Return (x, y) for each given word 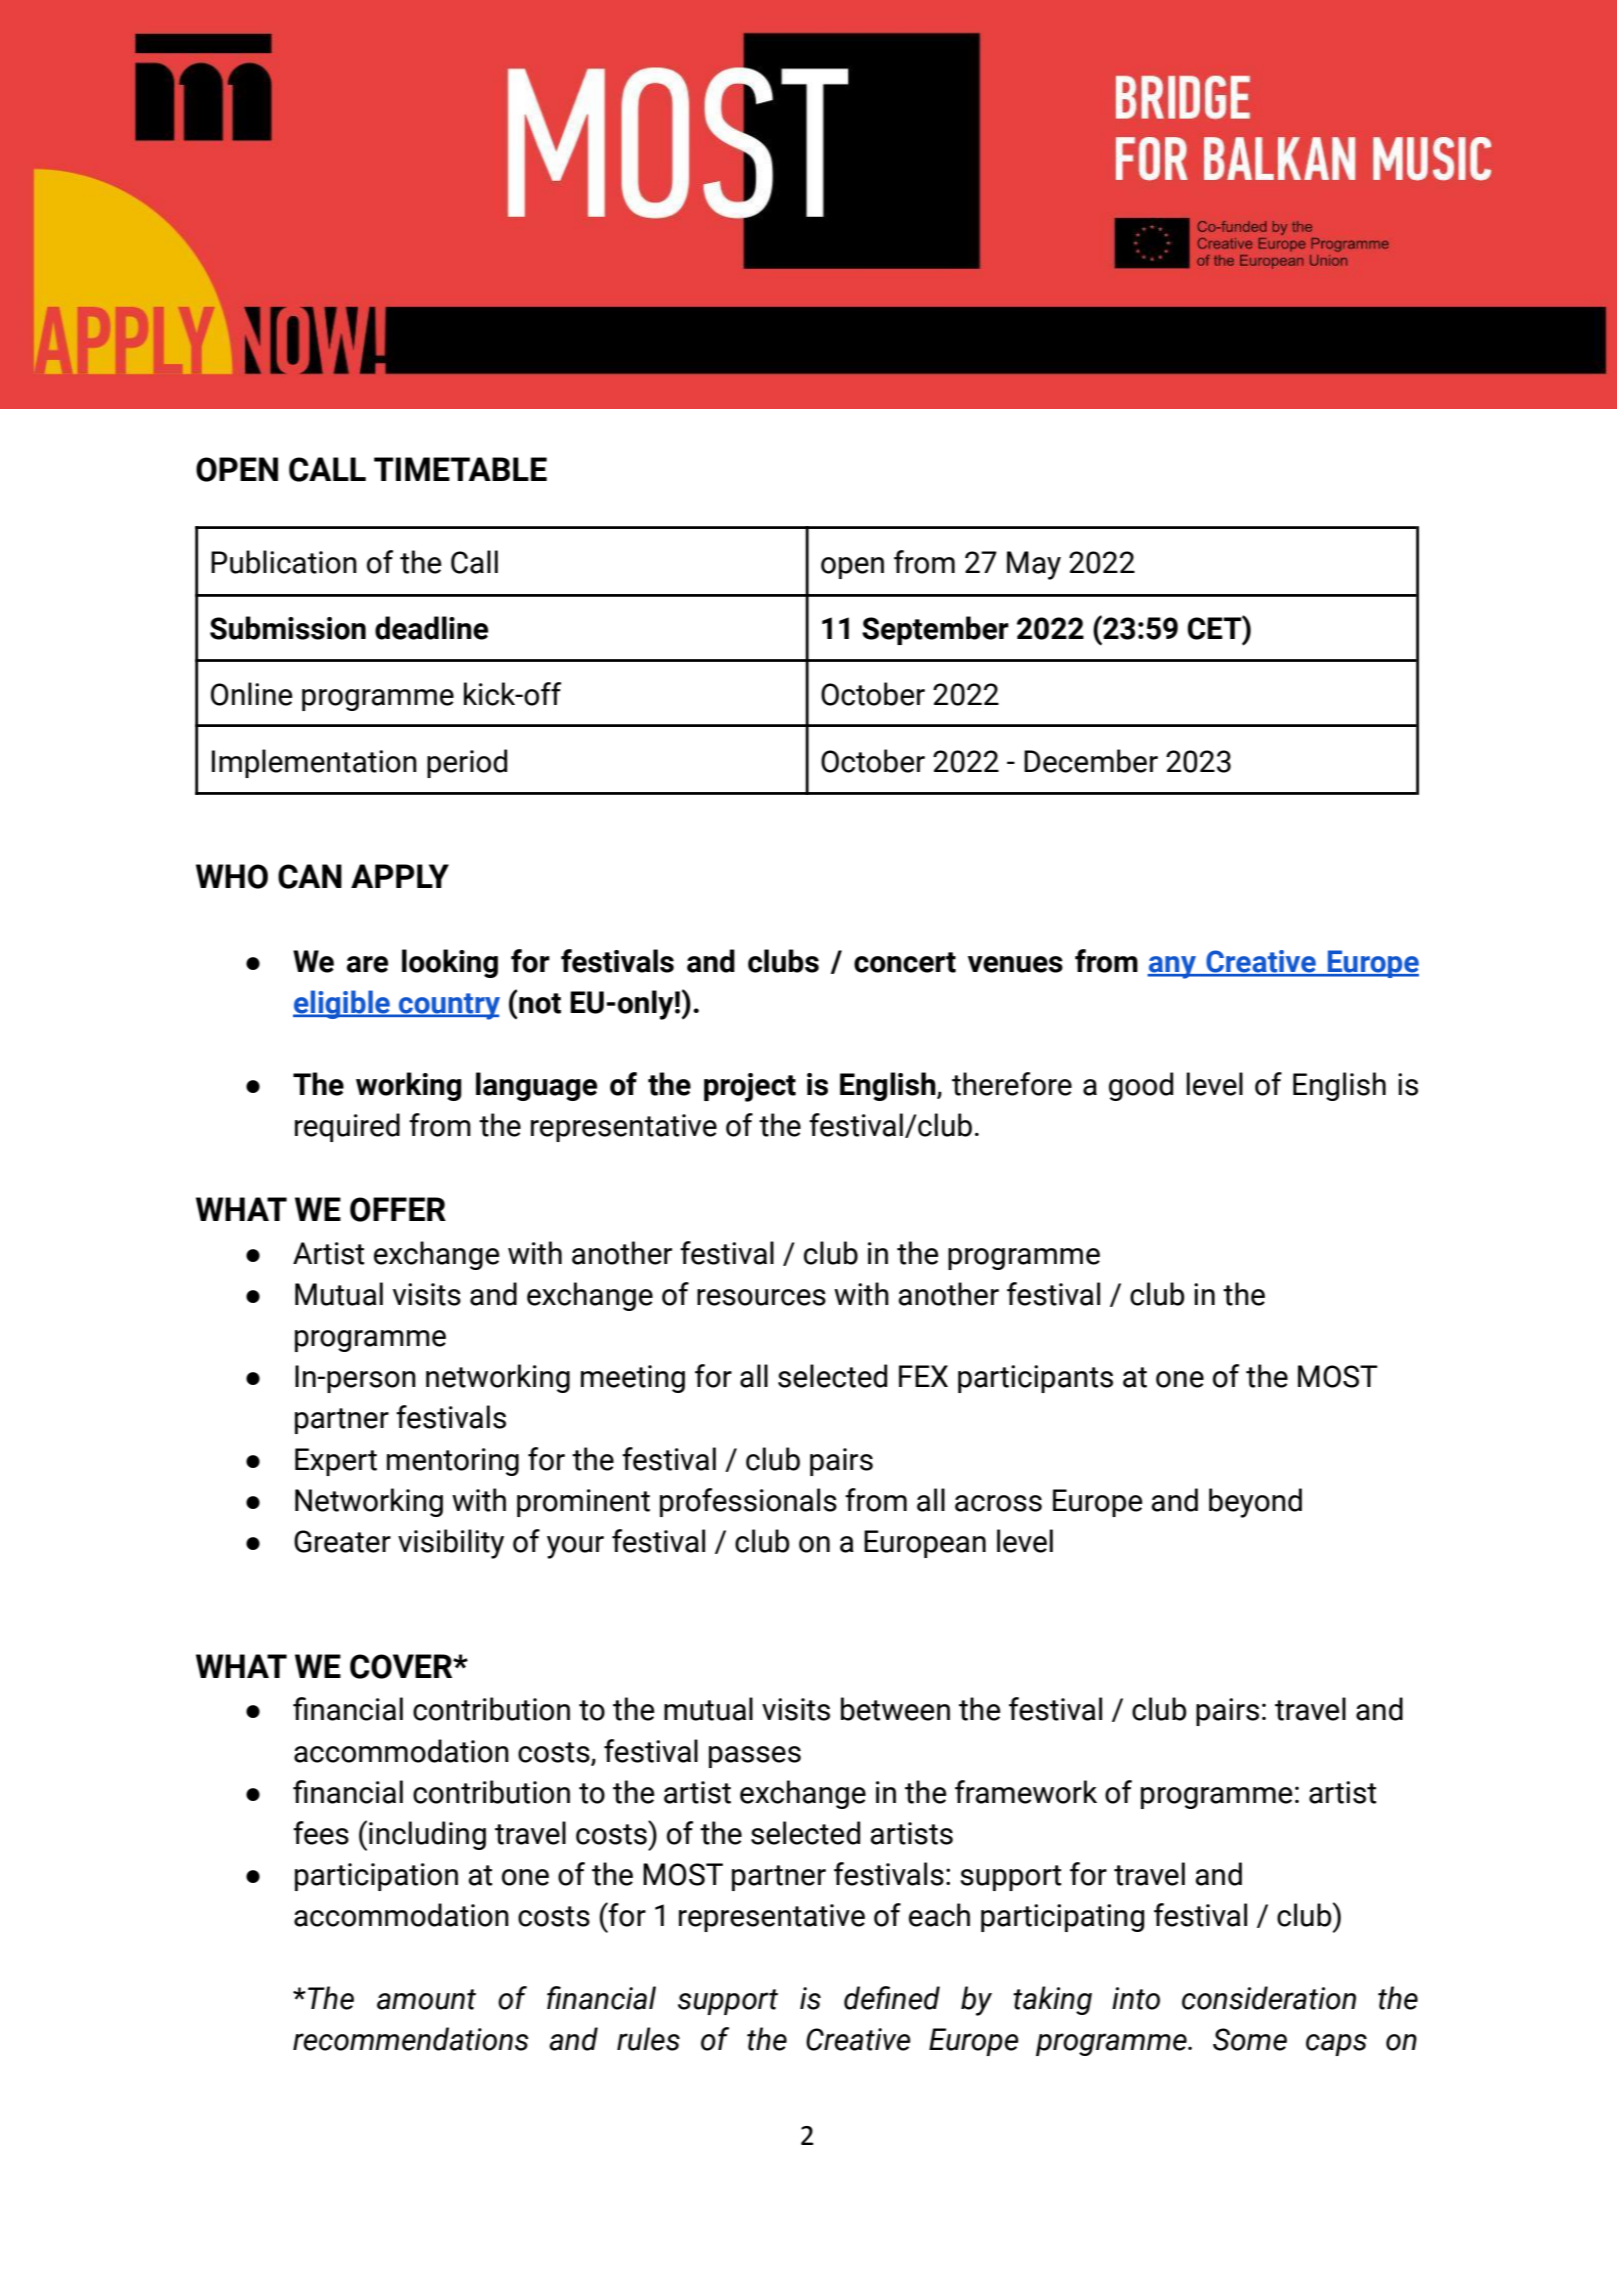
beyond (1255, 1503)
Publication (284, 562)
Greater (342, 1541)
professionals (748, 1502)
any (1172, 967)
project (750, 1087)
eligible (342, 1004)
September (935, 630)
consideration (1269, 1998)
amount (426, 1999)
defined (892, 1998)
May (1034, 565)
